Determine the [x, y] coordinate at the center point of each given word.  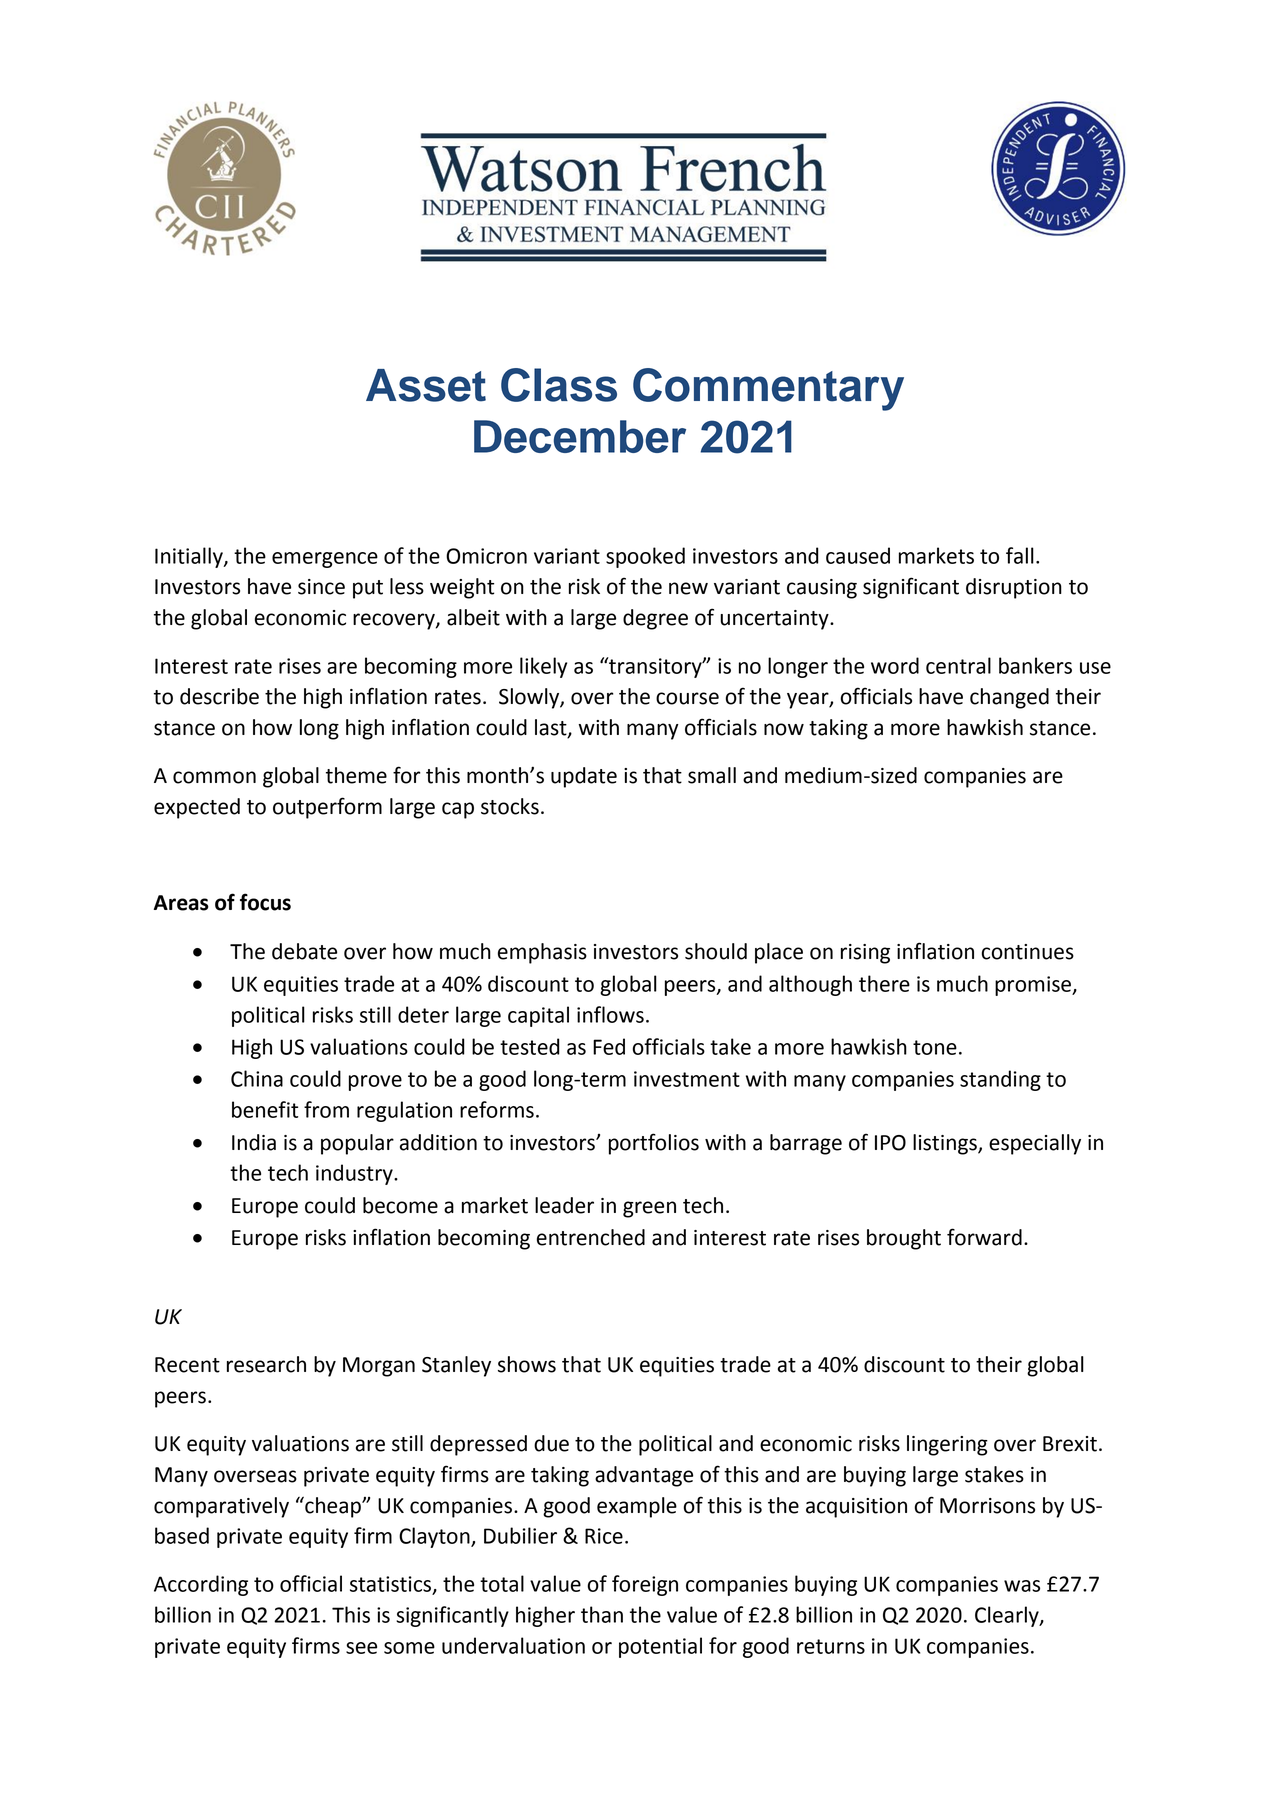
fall [1020, 555]
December [580, 436]
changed [1009, 698]
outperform [327, 808]
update [584, 777]
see [361, 1648]
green [649, 1209]
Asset [426, 385]
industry [355, 1174]
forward [984, 1237]
